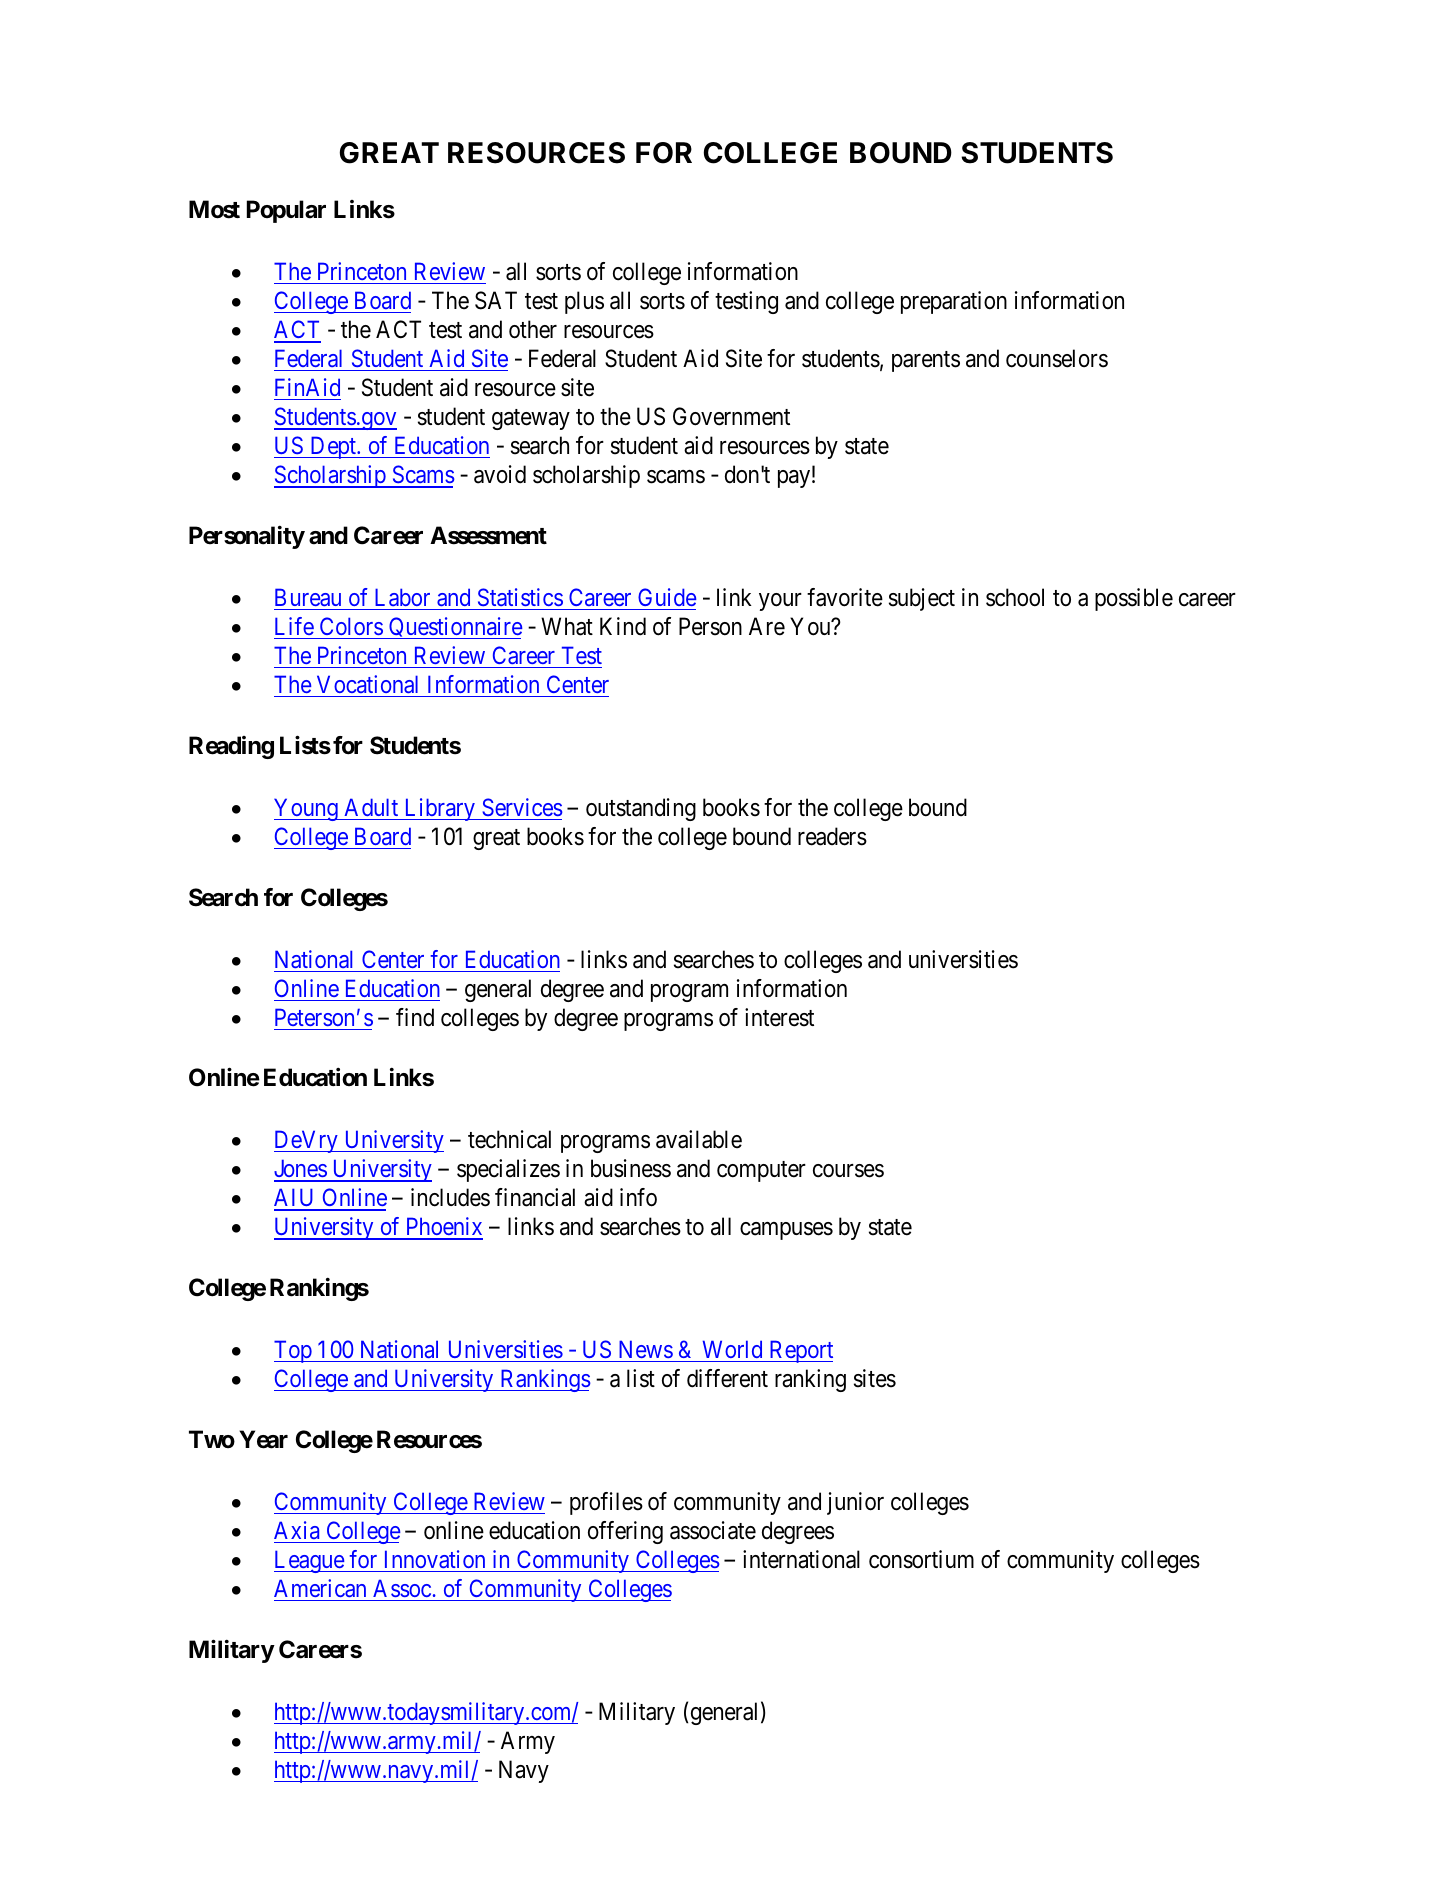  Describe the element at coordinates (294, 1351) in the document. I see `Top` at that location.
